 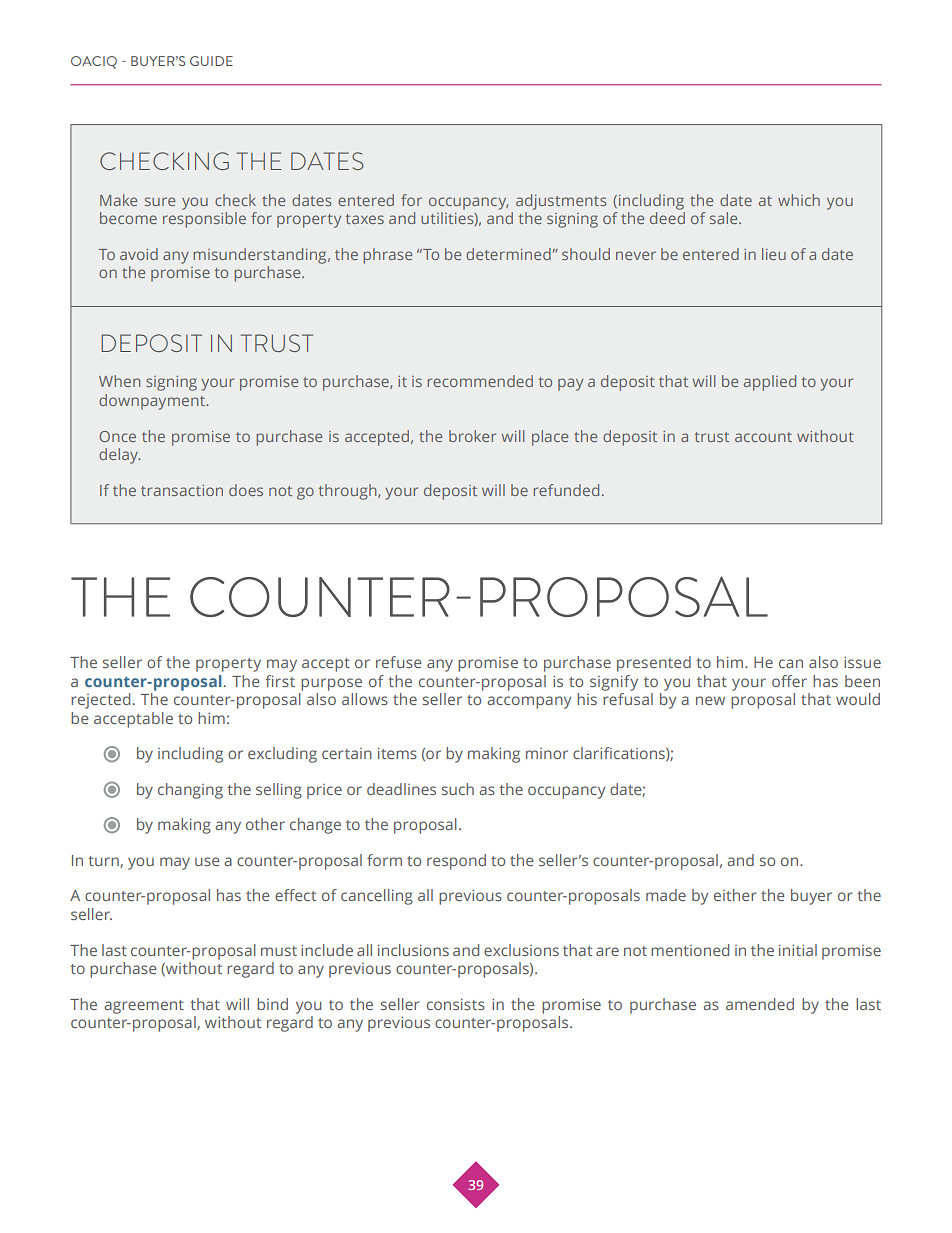 What do you see at coordinates (280, 681) in the screenshot?
I see `first` at bounding box center [280, 681].
